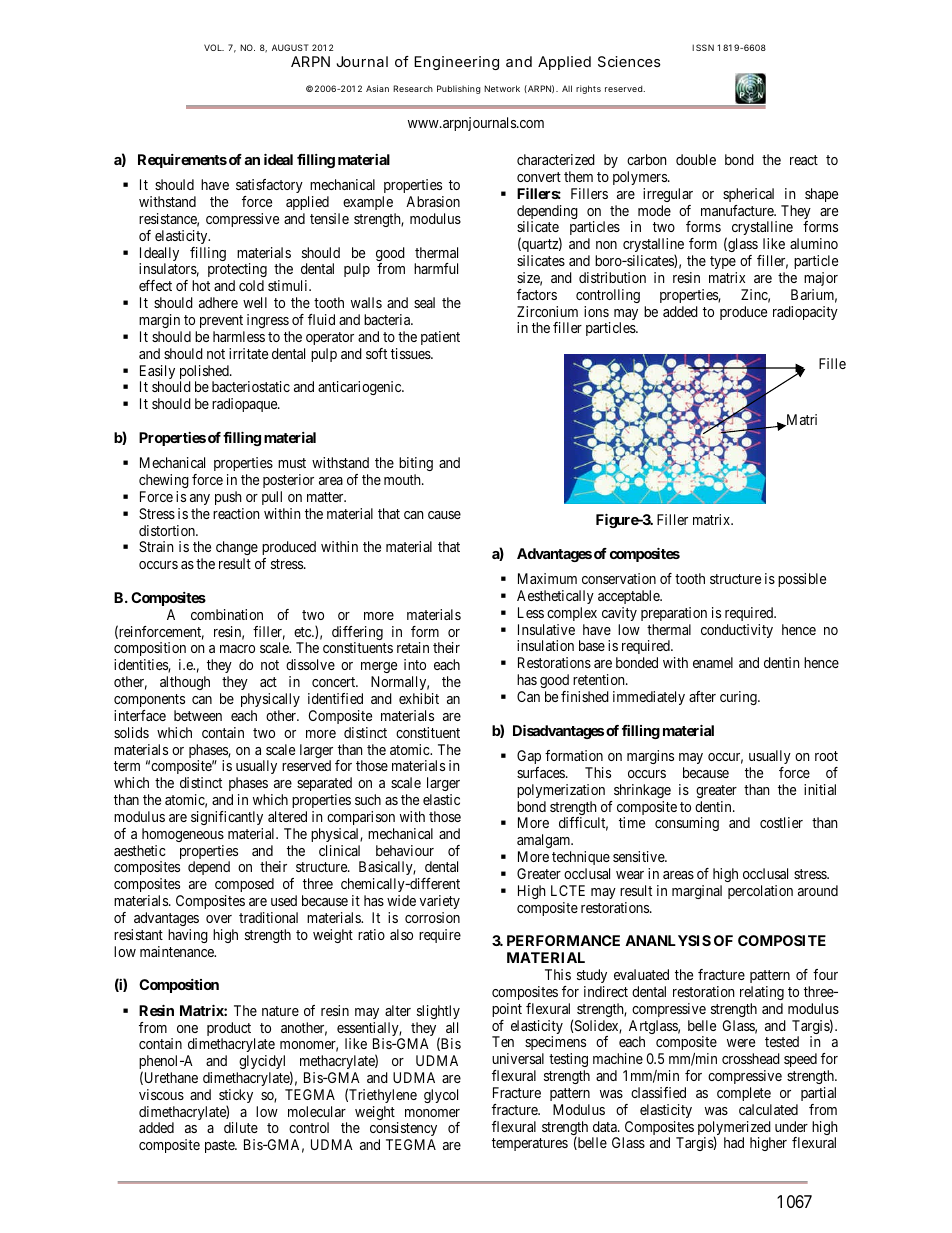 This screenshot has height=1233, width=952. I want to click on bacteriostatic, so click(251, 386).
